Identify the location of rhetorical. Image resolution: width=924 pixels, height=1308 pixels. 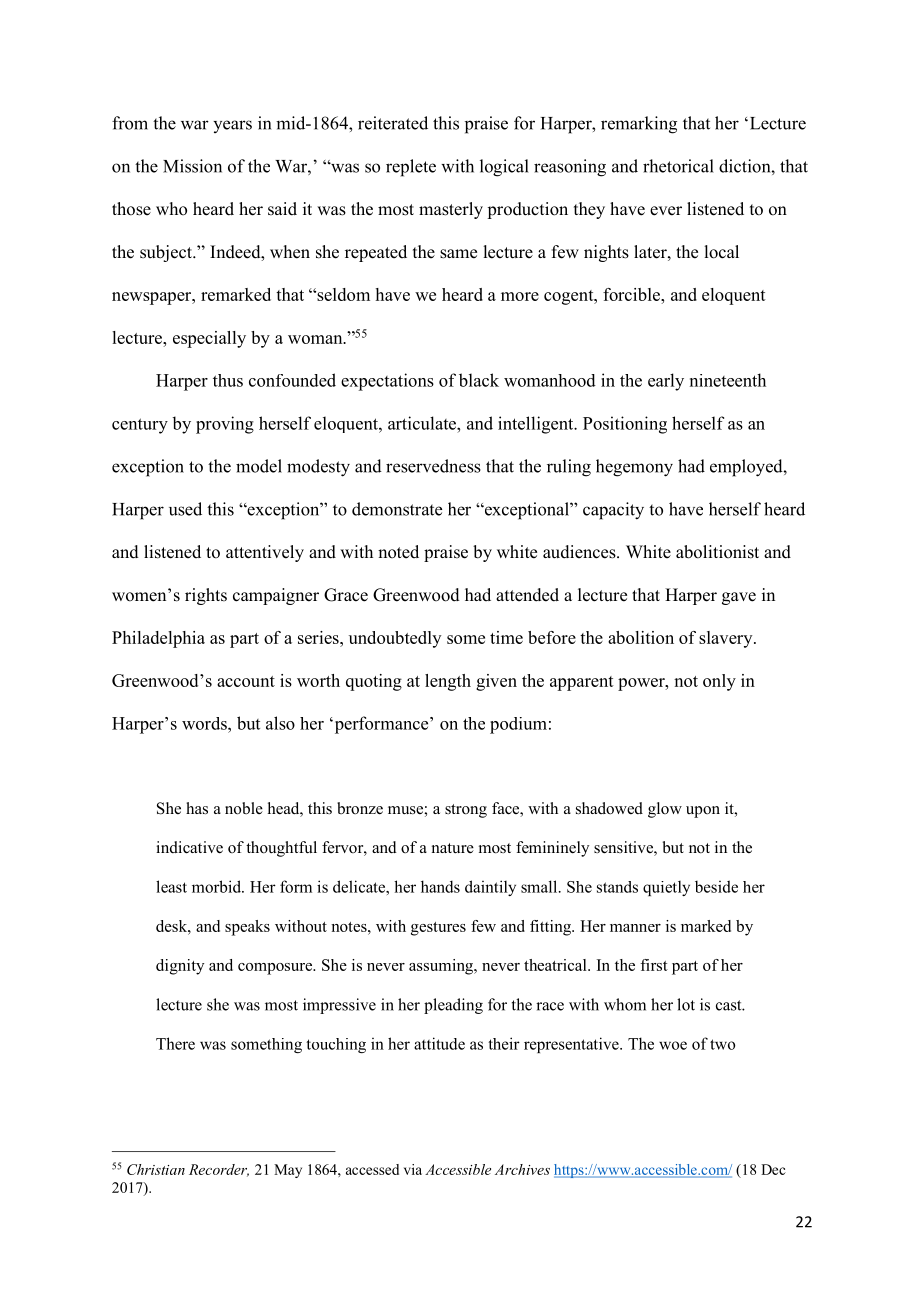
(678, 166).
